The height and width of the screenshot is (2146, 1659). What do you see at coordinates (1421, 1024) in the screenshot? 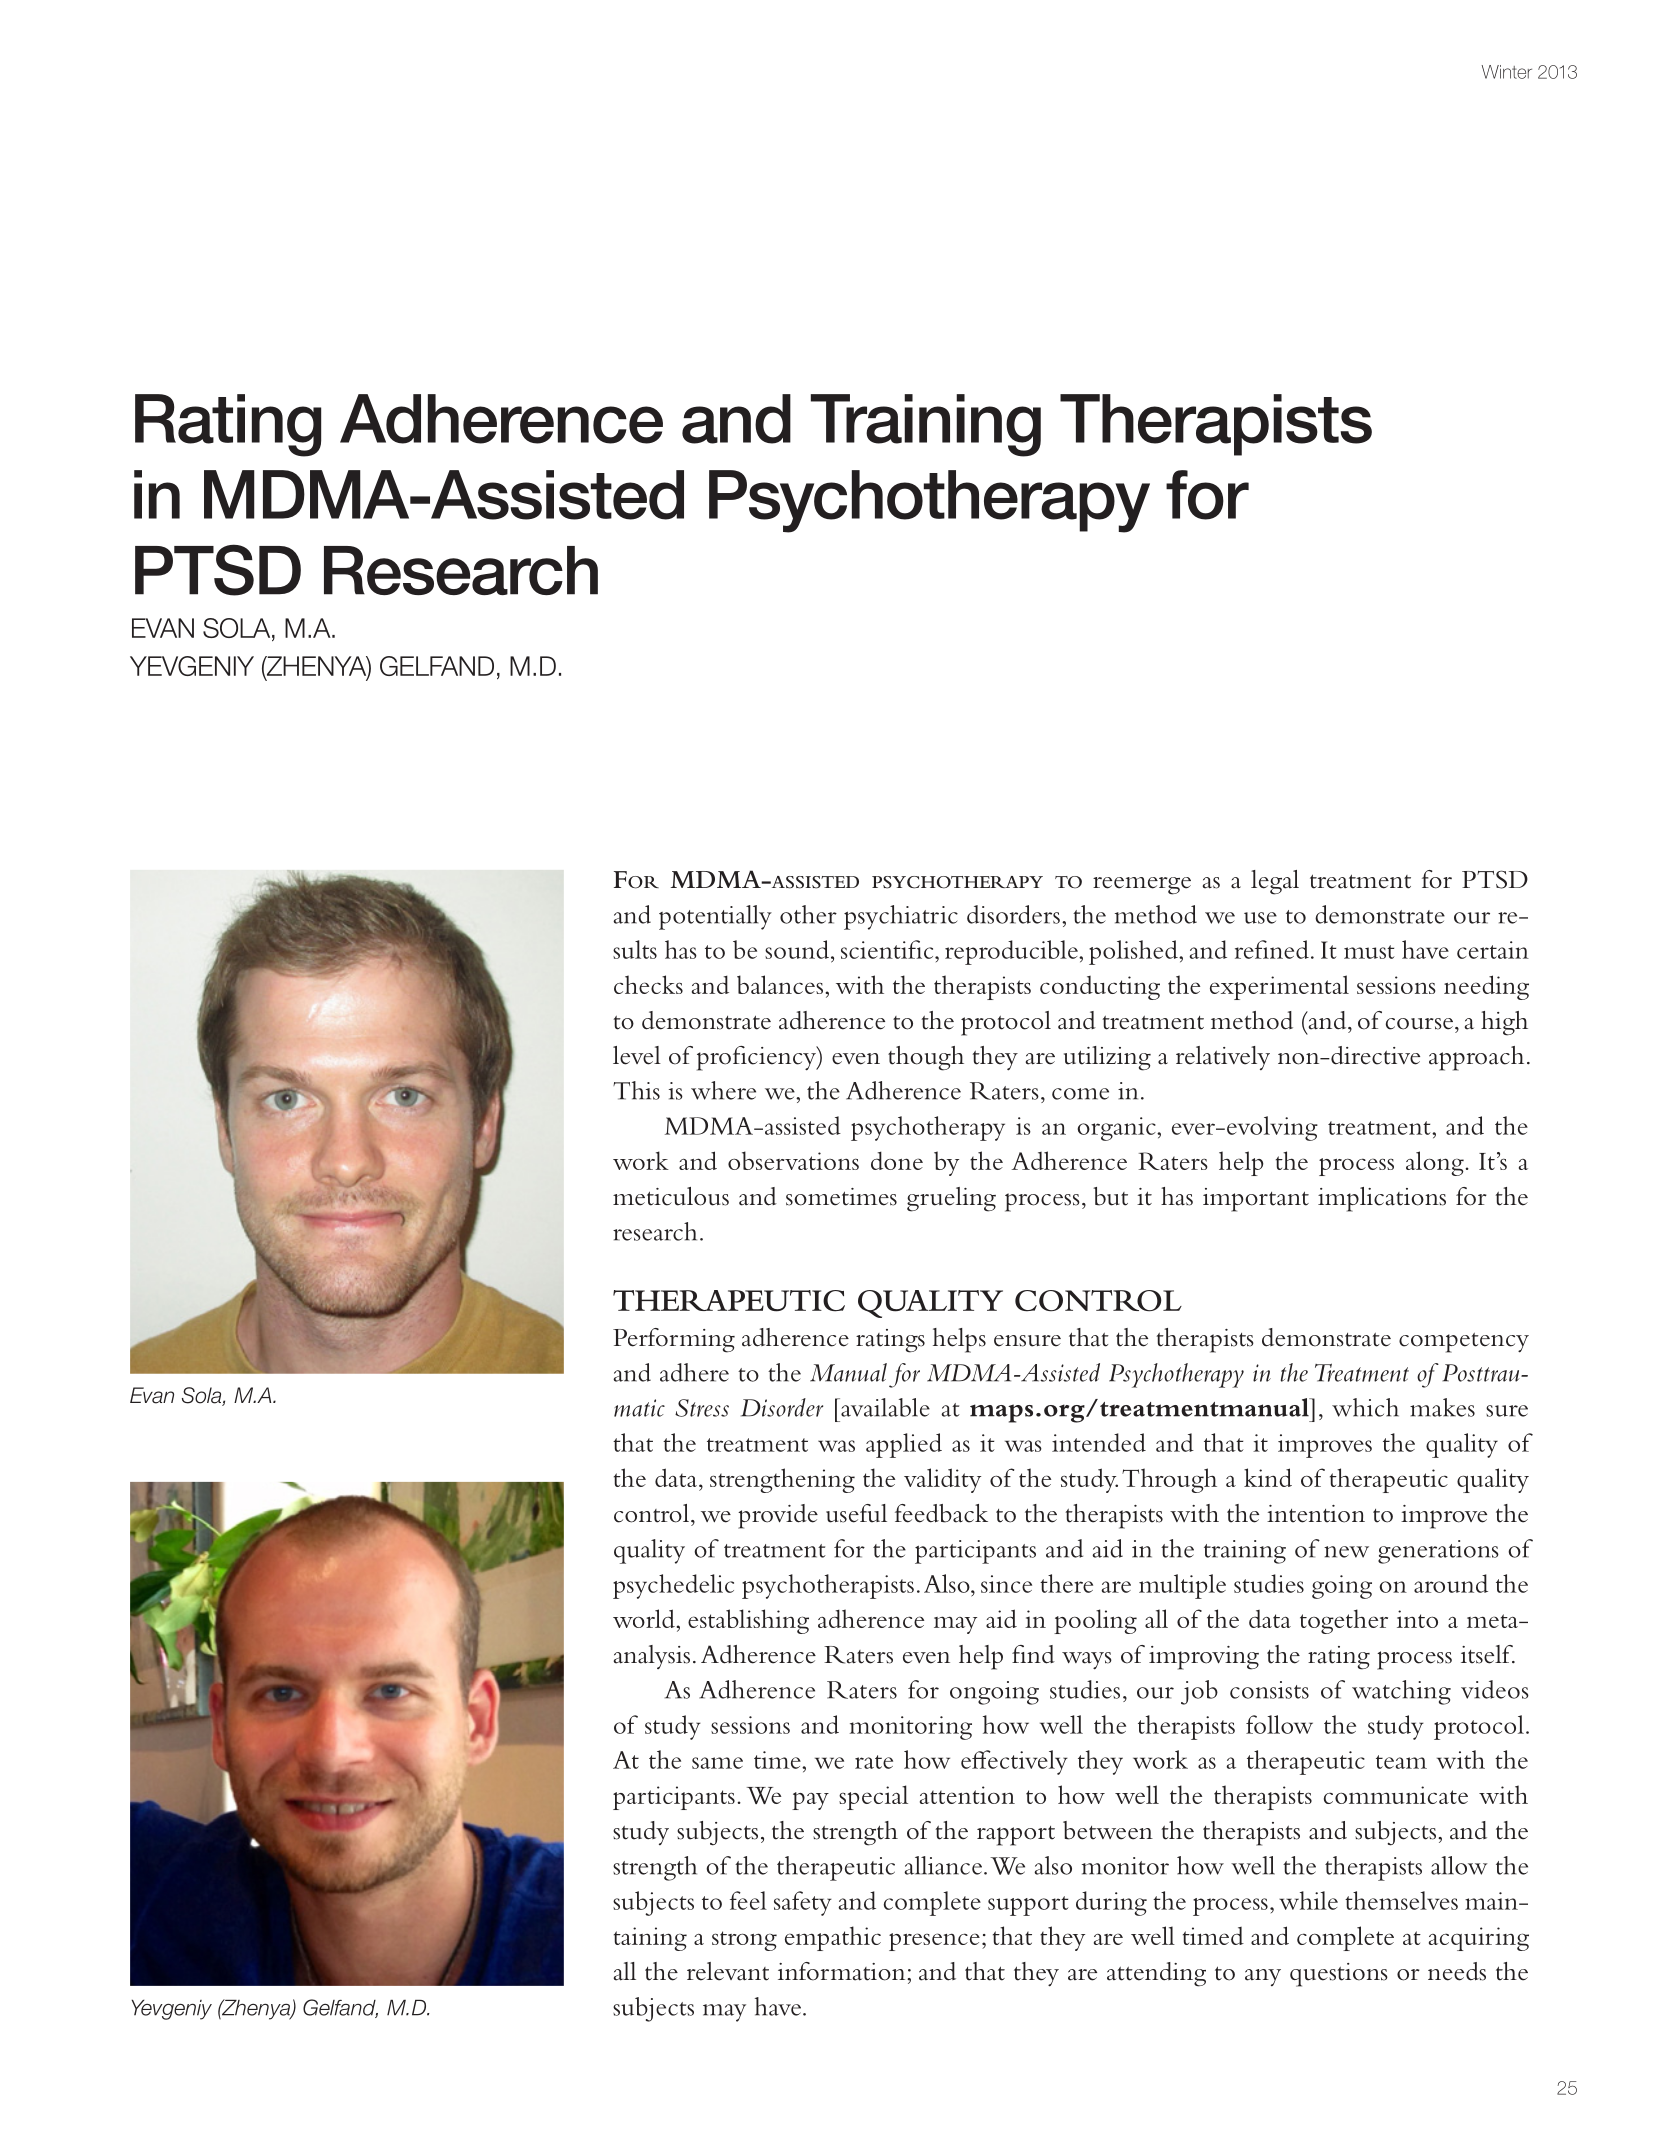
I see `course` at bounding box center [1421, 1024].
